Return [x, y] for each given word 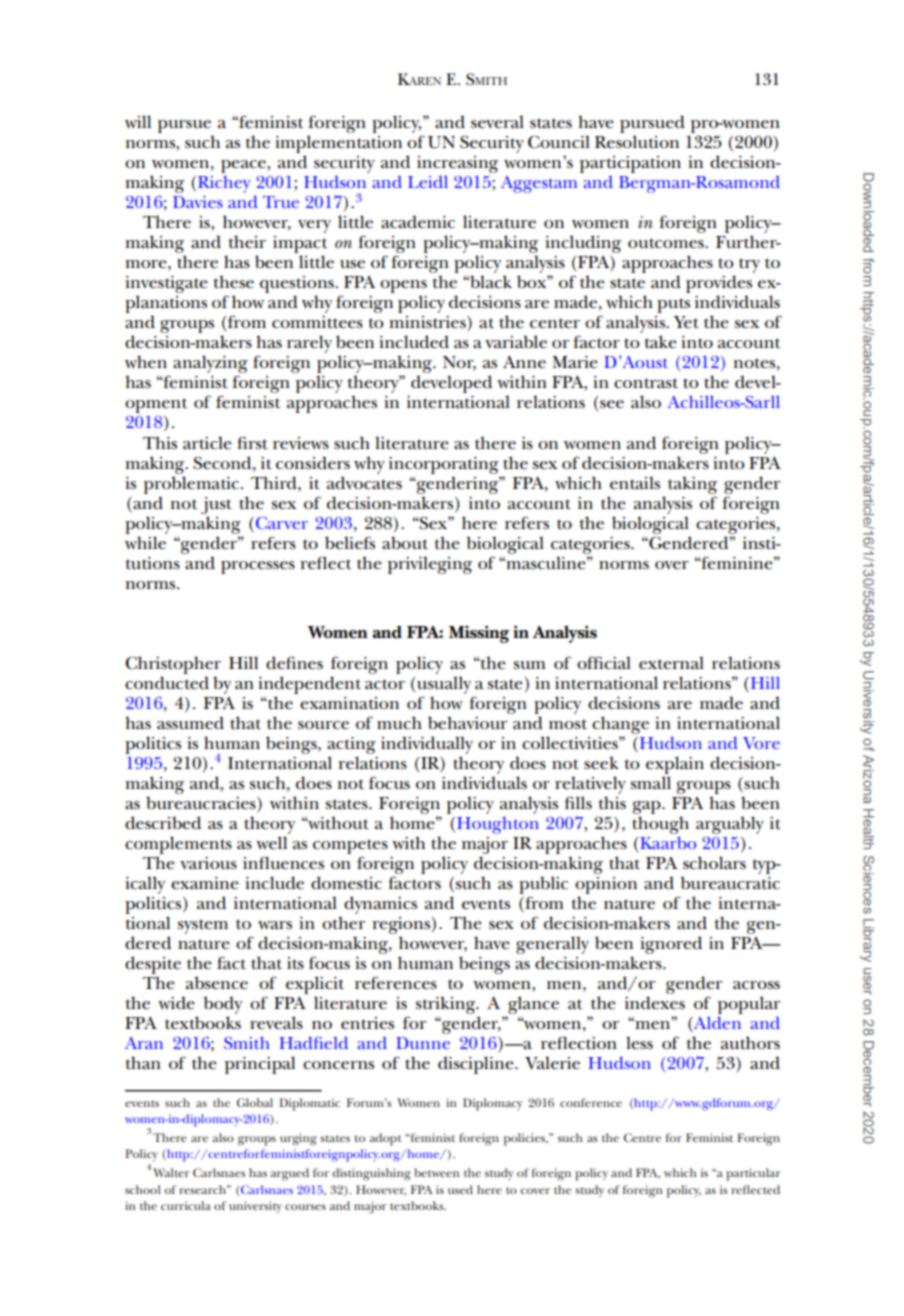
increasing [457, 164]
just [216, 505]
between [436, 1172]
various [208, 863]
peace [244, 166]
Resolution [637, 142]
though [660, 825]
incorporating [444, 465]
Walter [171, 1172]
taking [692, 485]
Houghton [498, 825]
